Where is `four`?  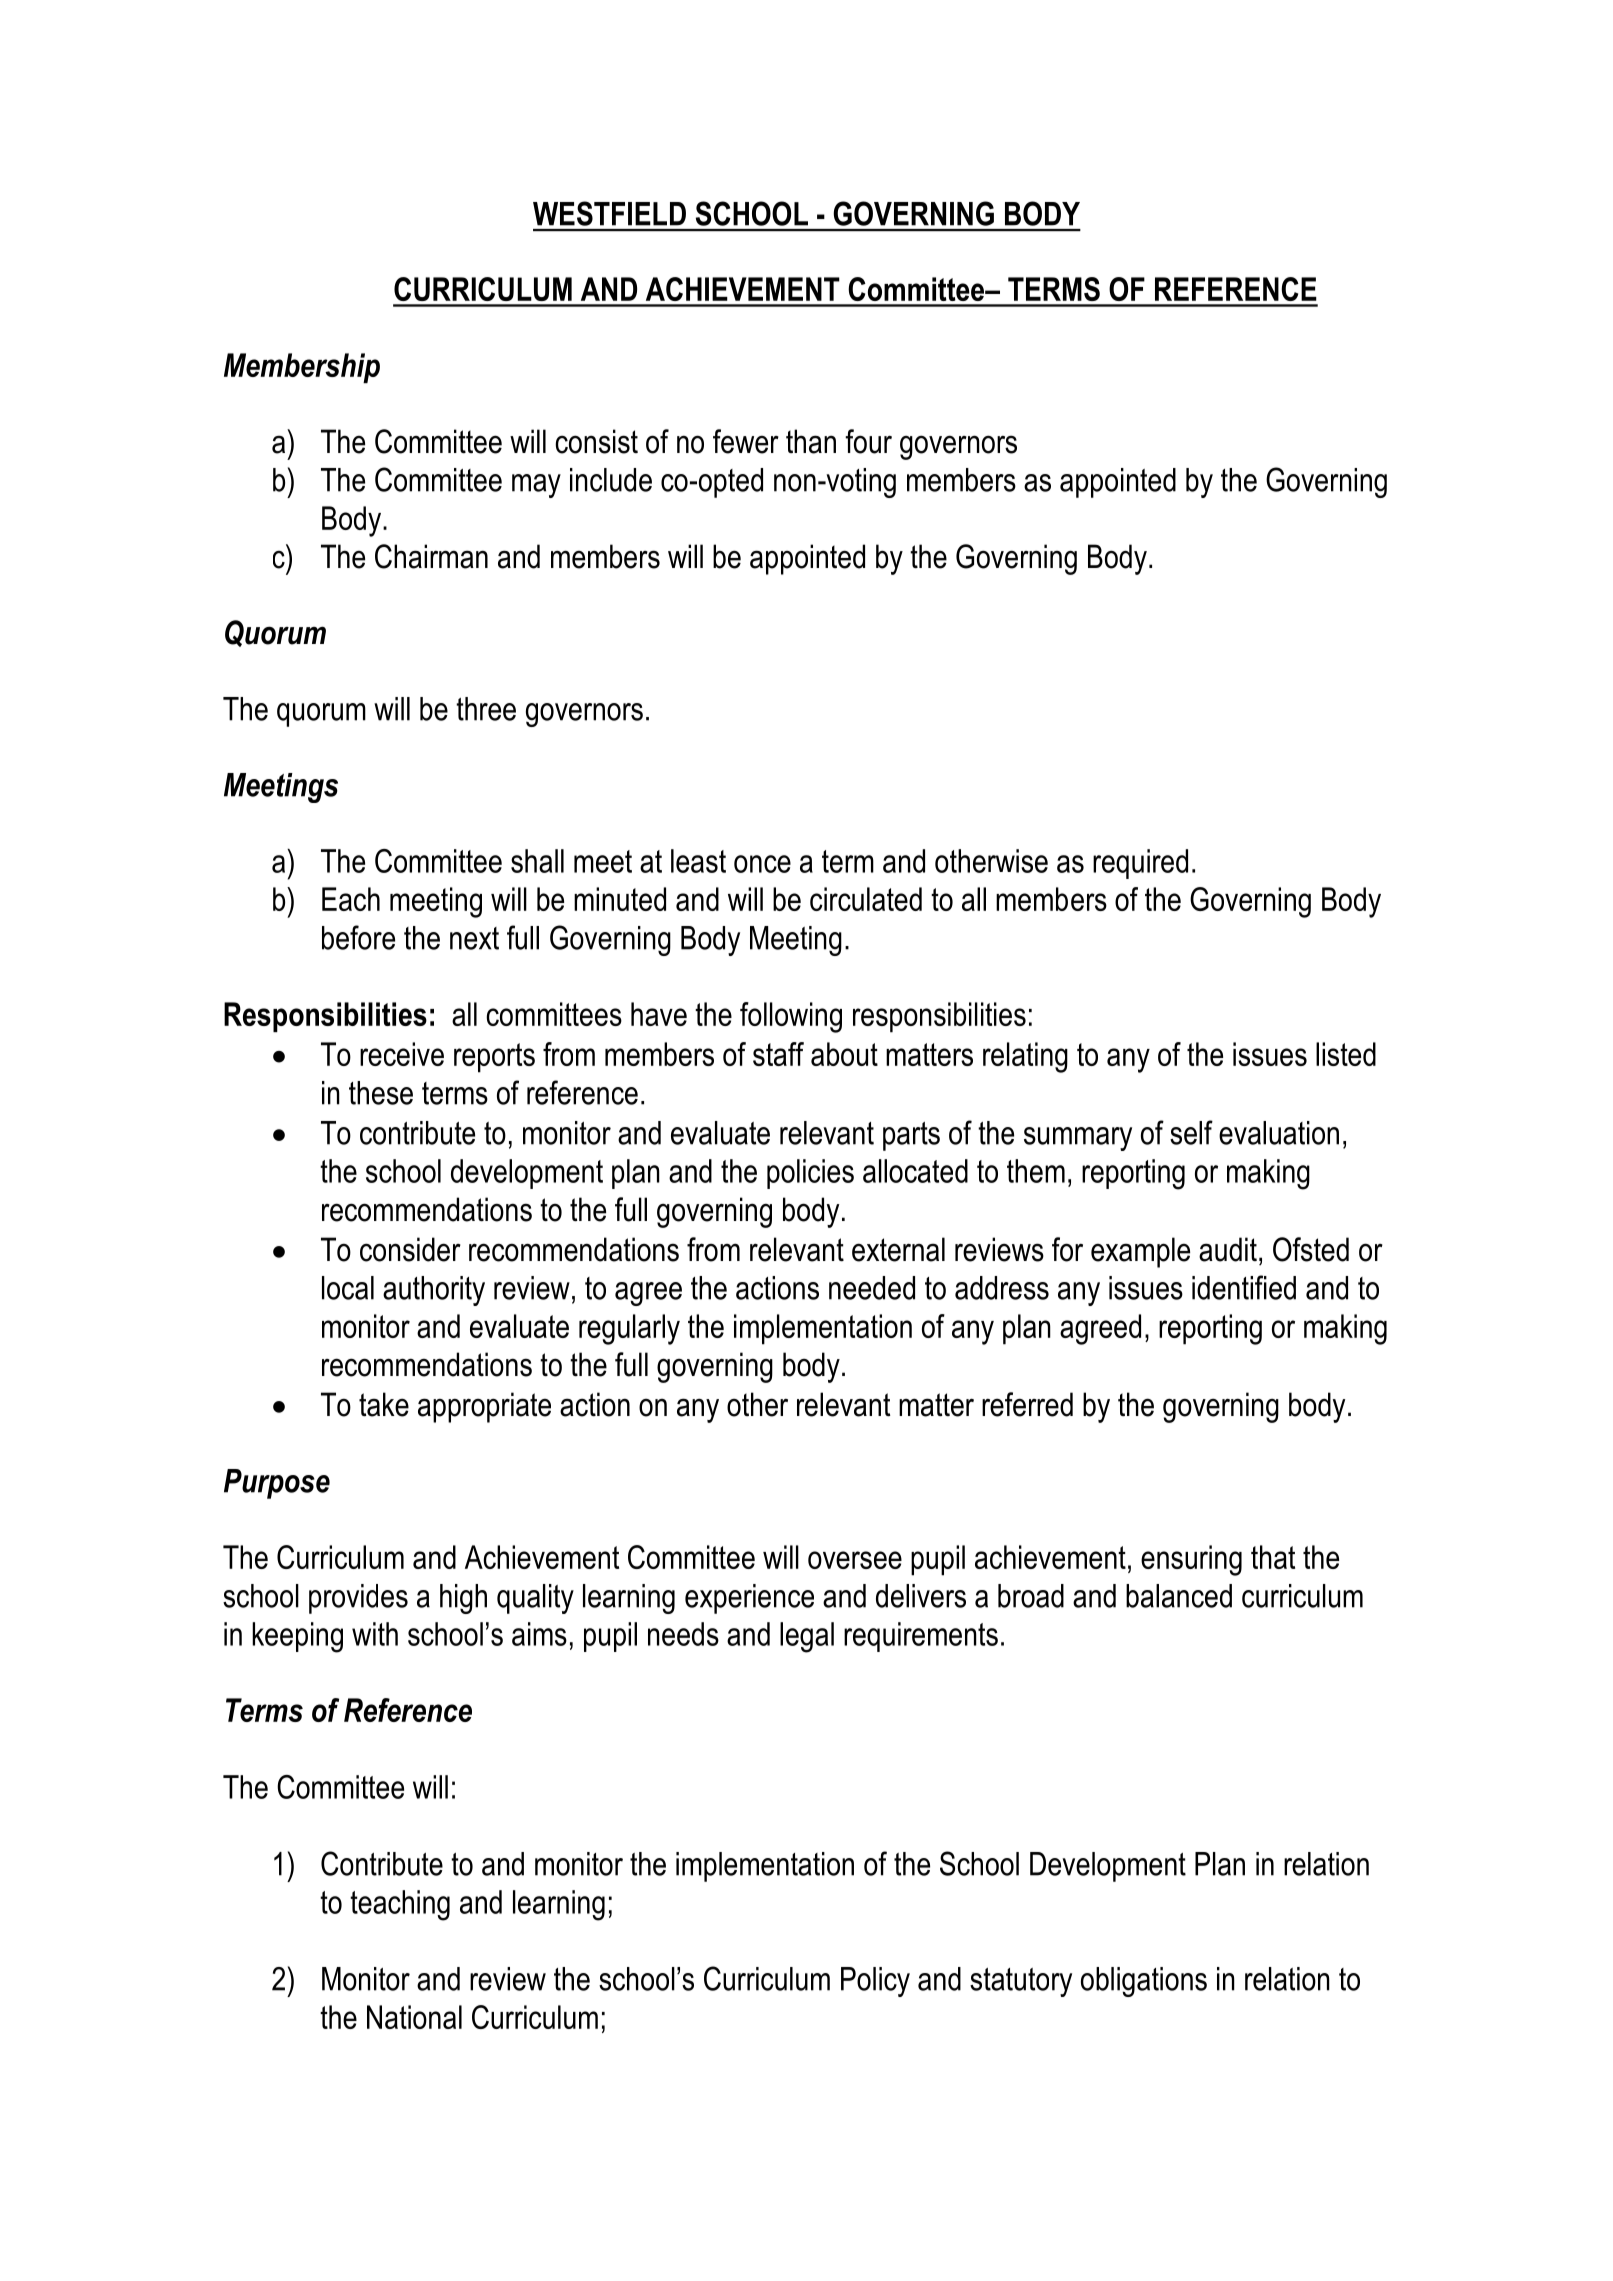
four is located at coordinates (868, 441).
